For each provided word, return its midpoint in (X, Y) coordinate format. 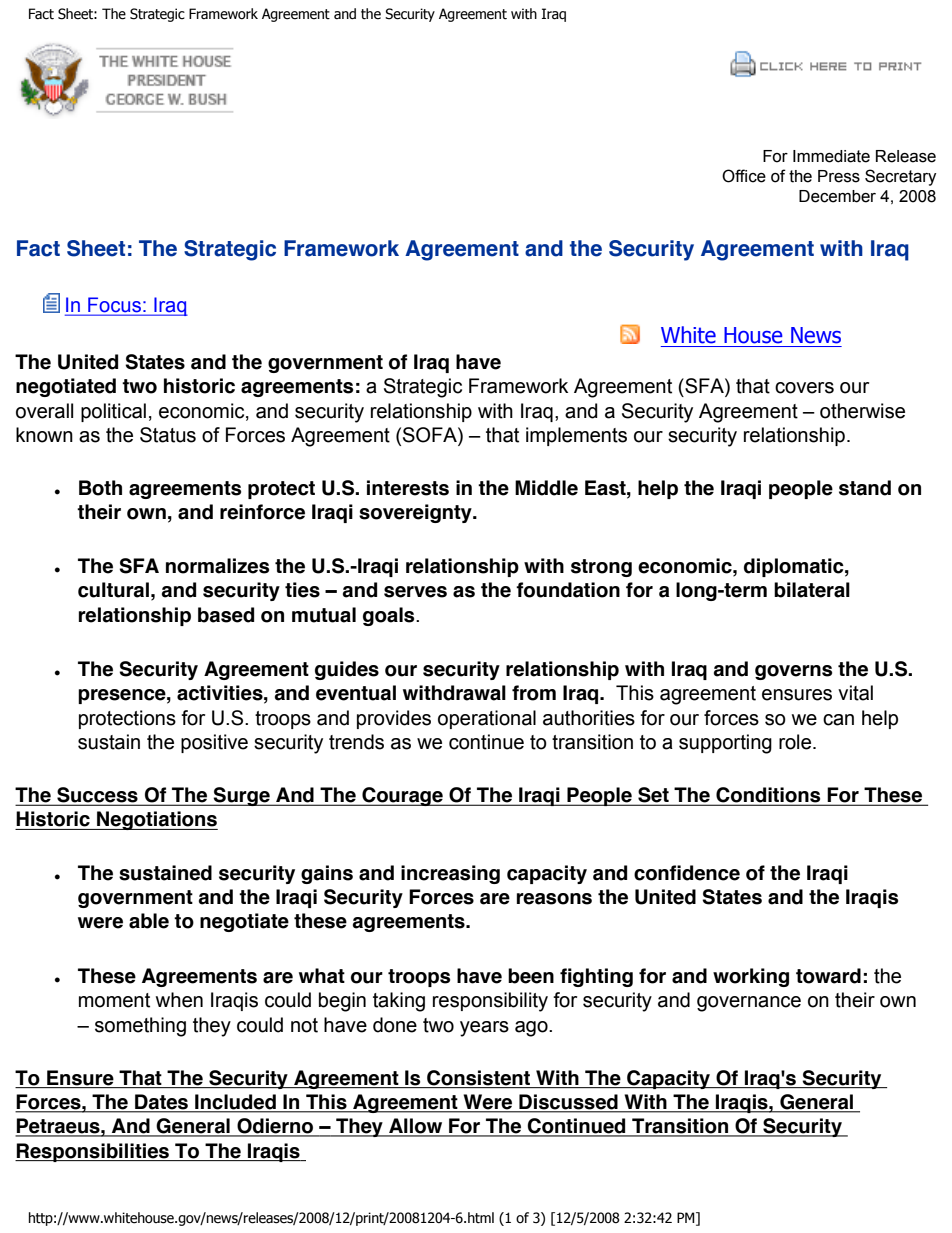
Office (744, 176)
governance (749, 1004)
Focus (114, 306)
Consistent (479, 1079)
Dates (161, 1103)
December (837, 196)
